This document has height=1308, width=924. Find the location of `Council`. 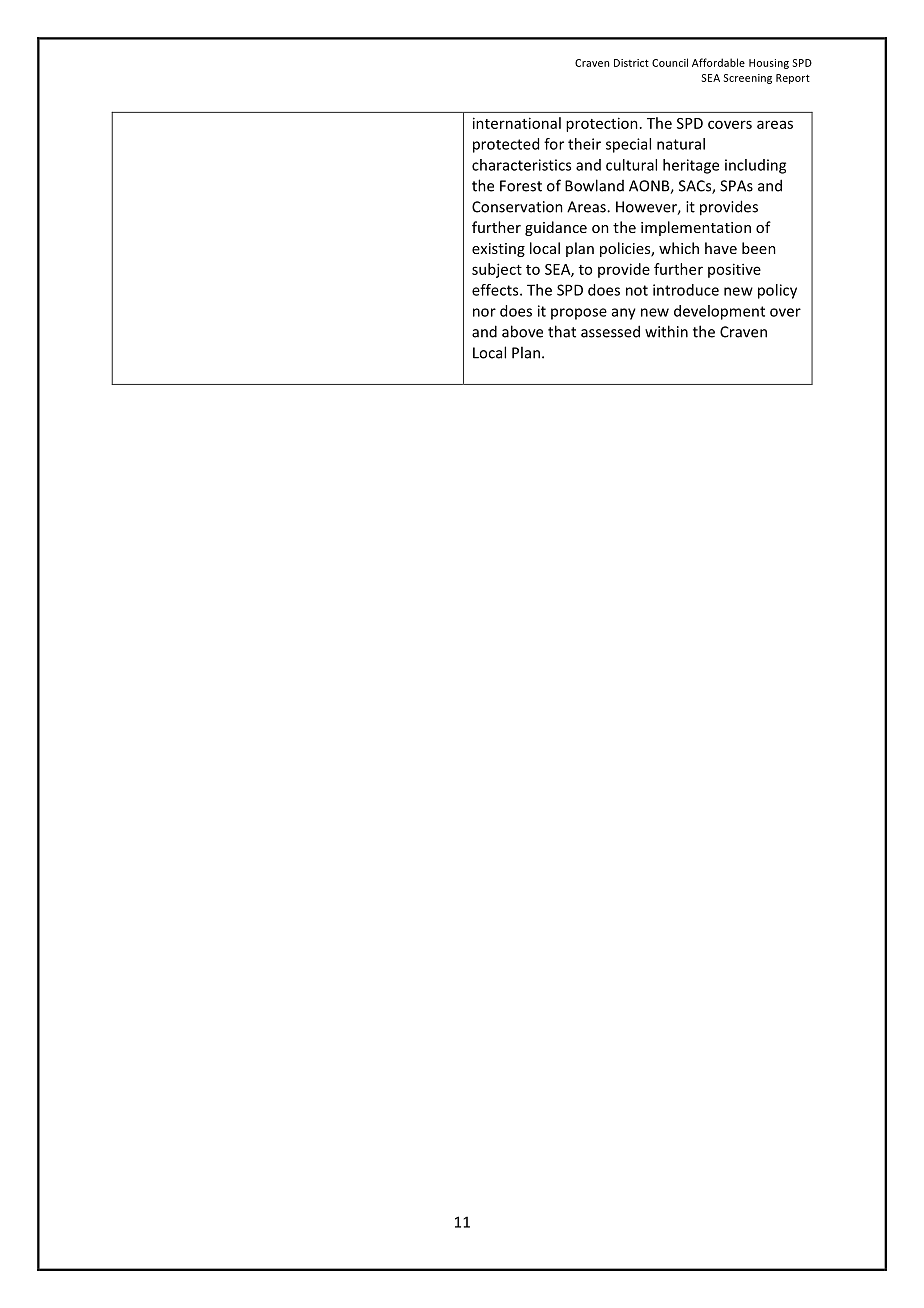

Council is located at coordinates (670, 62).
